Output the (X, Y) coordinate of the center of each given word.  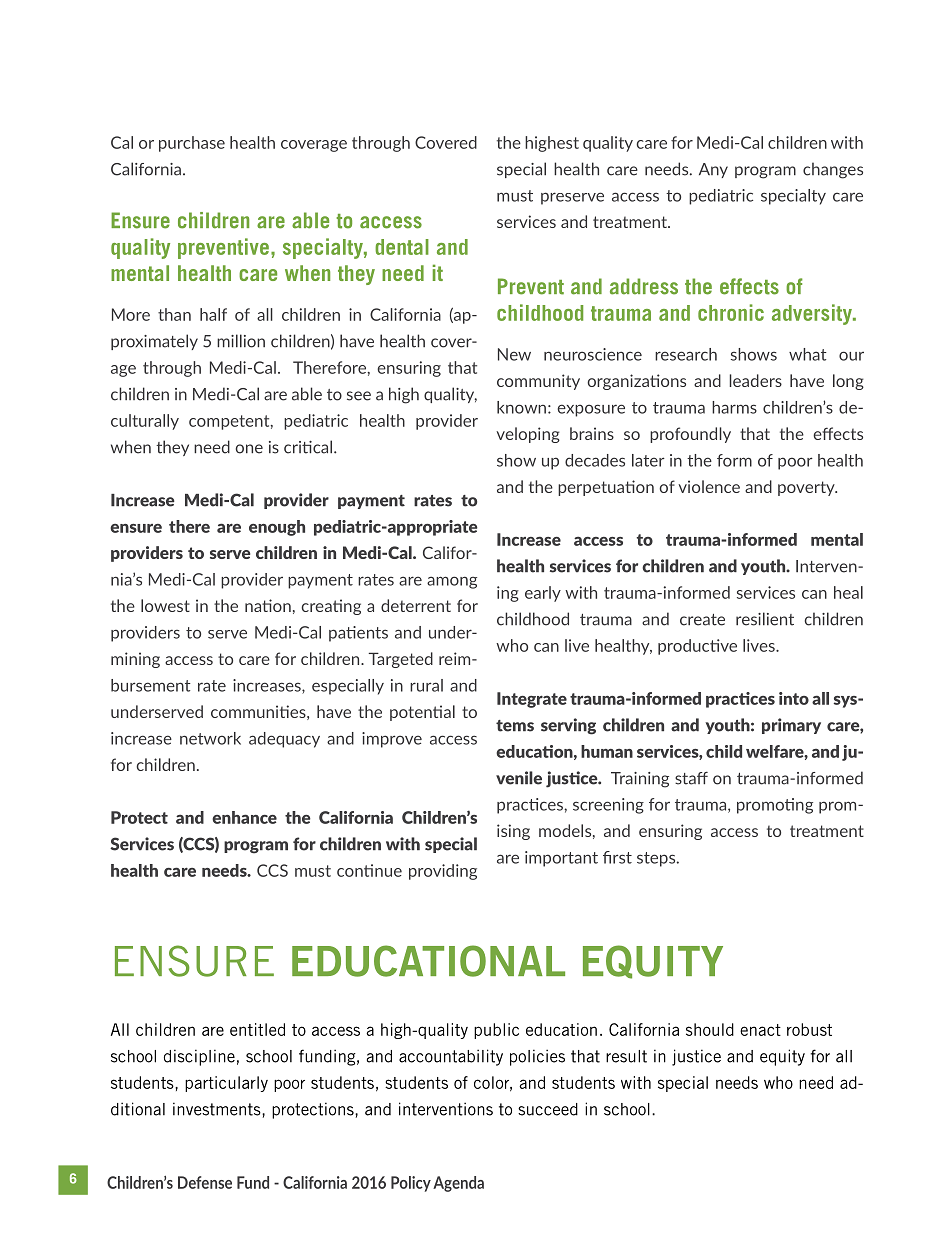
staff (691, 778)
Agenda (458, 1184)
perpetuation (606, 488)
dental (402, 247)
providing (443, 872)
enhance (244, 817)
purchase (192, 144)
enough (277, 528)
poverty (807, 488)
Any (713, 170)
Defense (205, 1182)
